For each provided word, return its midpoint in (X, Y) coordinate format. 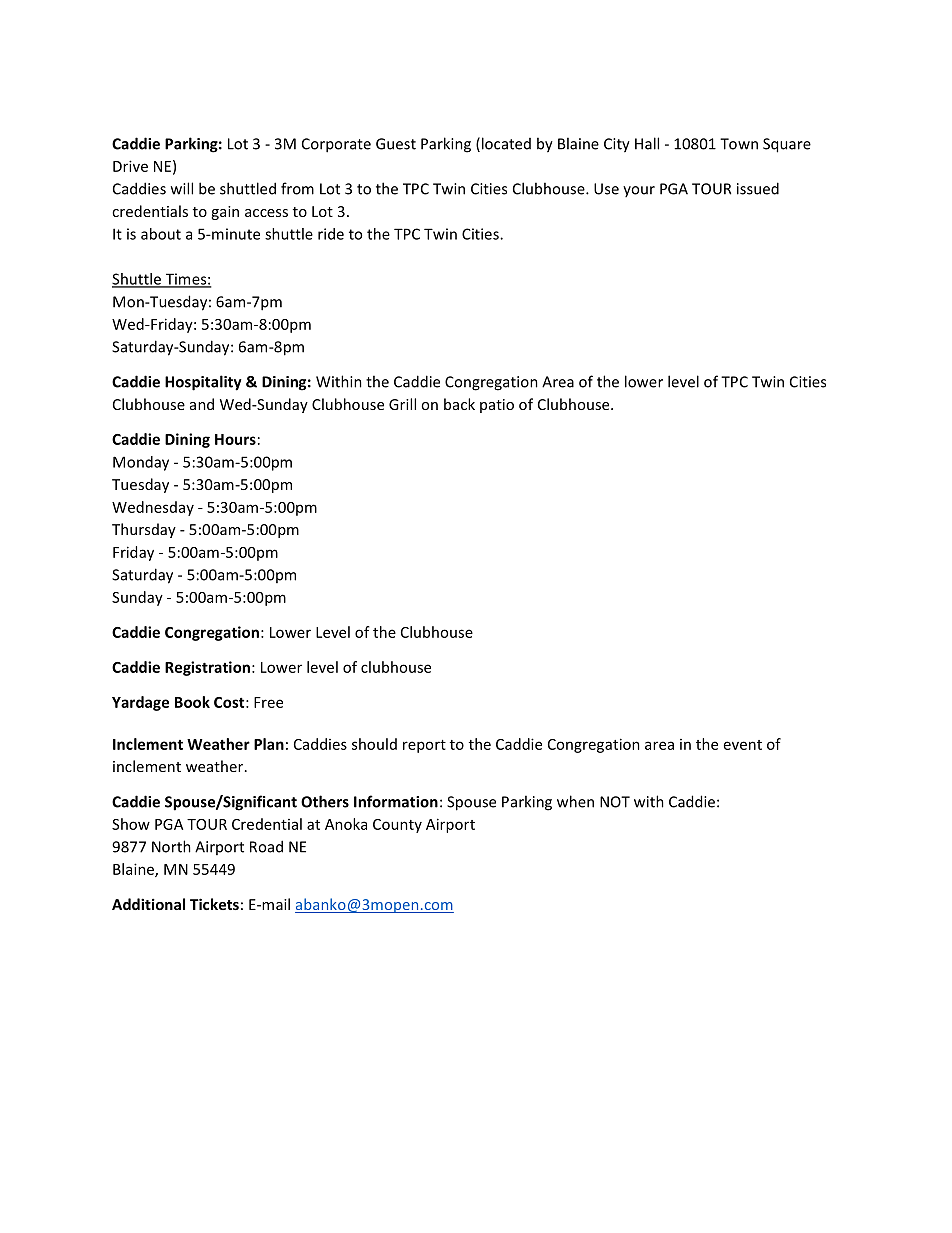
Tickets (214, 904)
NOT (615, 802)
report (424, 746)
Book (192, 702)
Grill (402, 404)
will (182, 188)
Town (739, 144)
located (506, 143)
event (743, 745)
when (575, 801)
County (397, 826)
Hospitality (203, 383)
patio (497, 406)
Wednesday (153, 508)
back (459, 404)
